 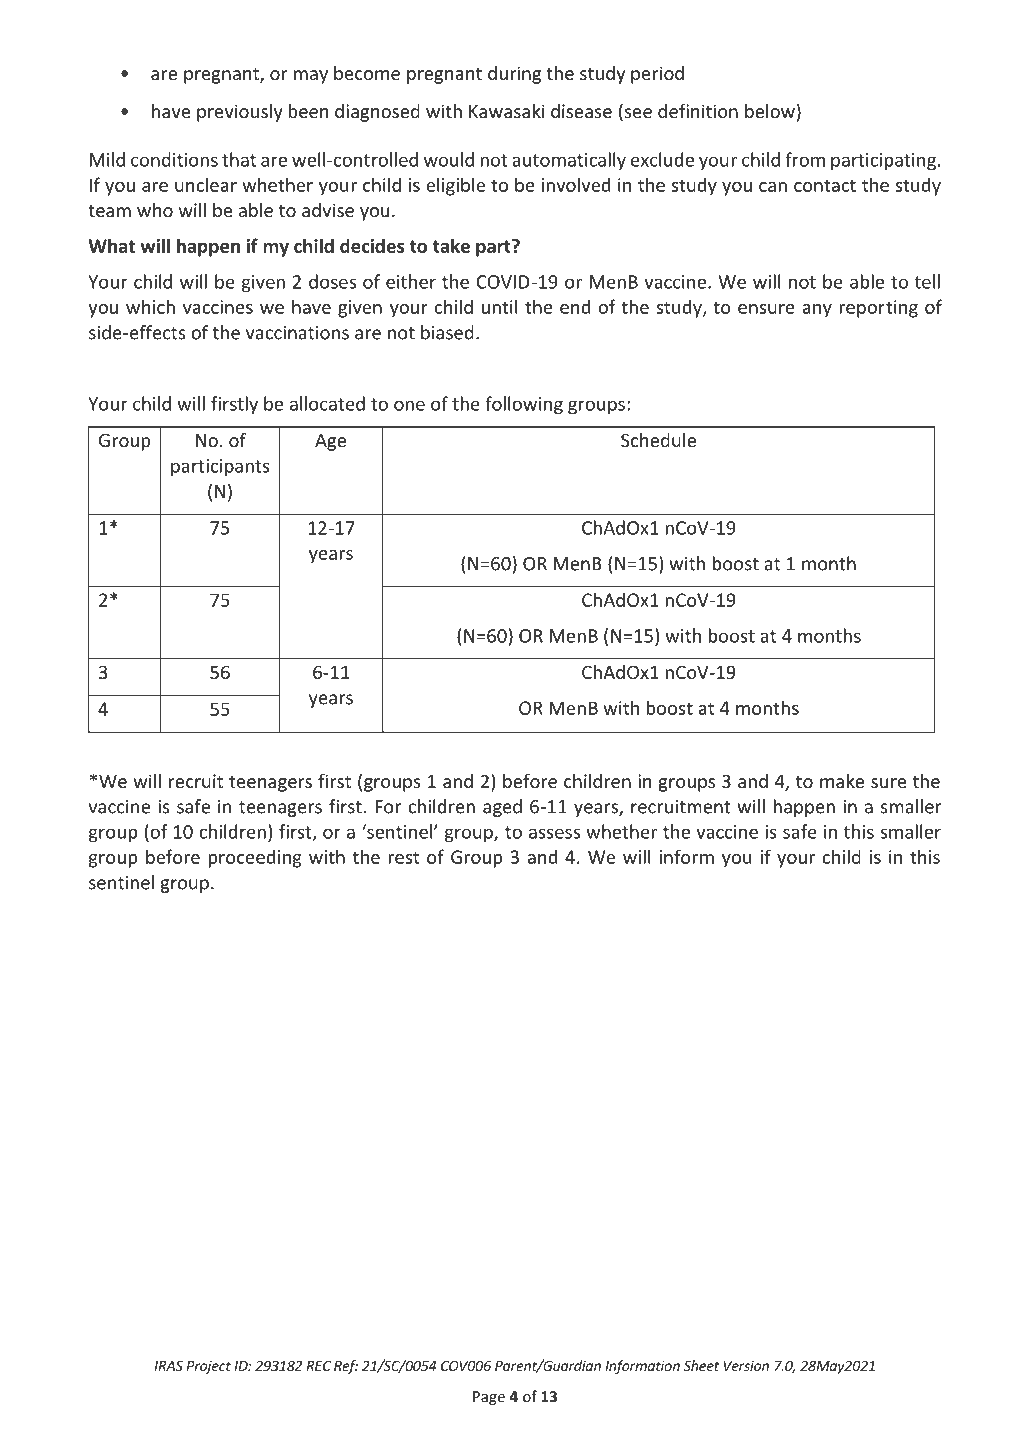 What do you see at coordinates (506, 111) in the screenshot?
I see `Kawasaki` at bounding box center [506, 111].
